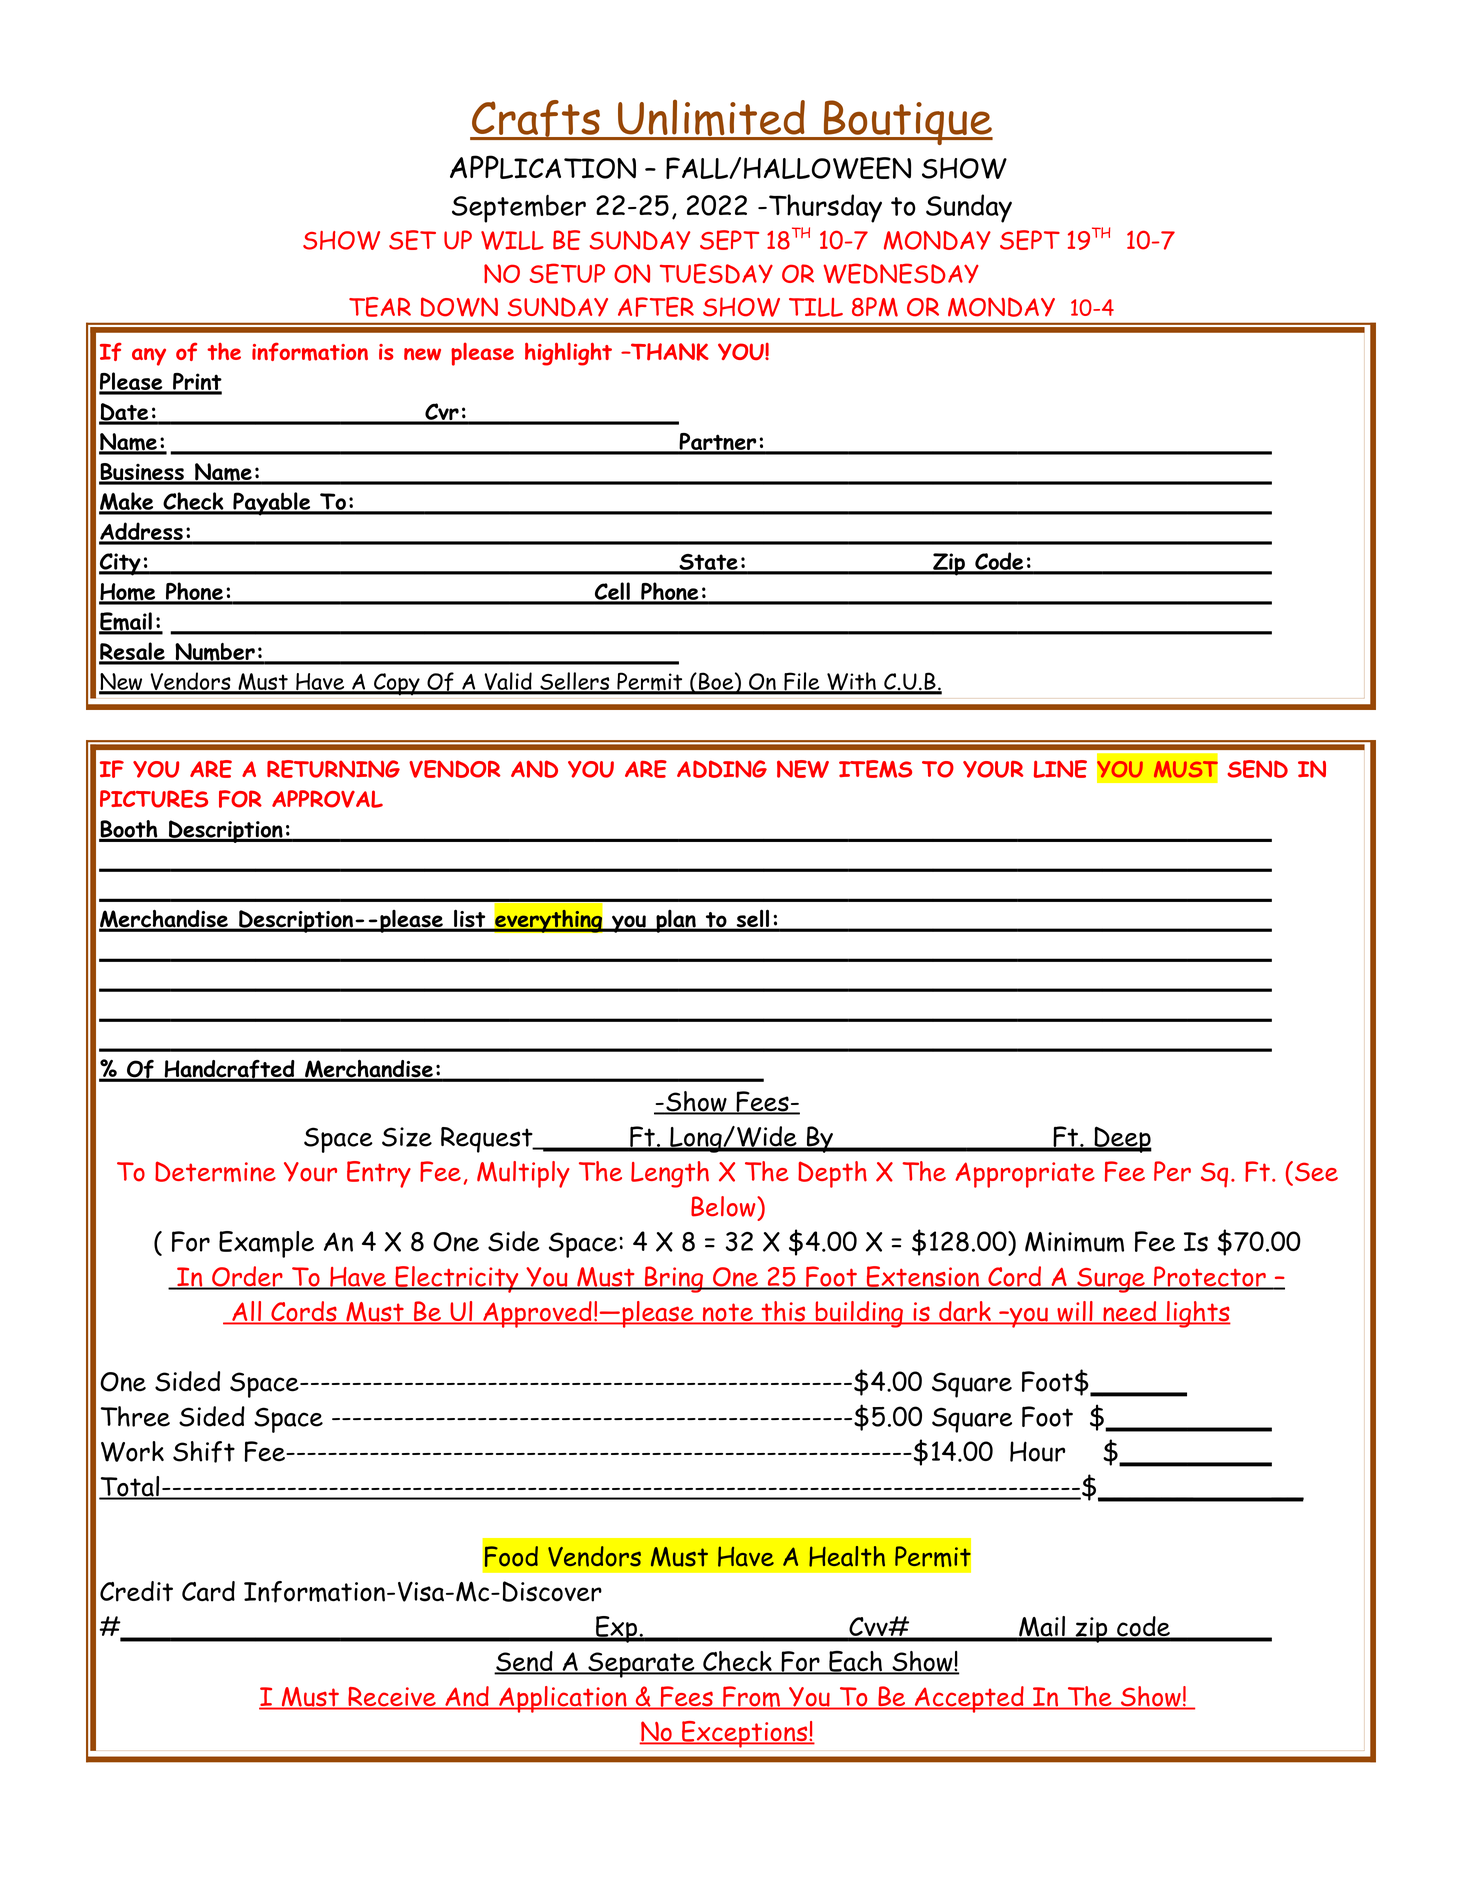 Image resolution: width=1462 pixels, height=1892 pixels. I want to click on Unlimited, so click(711, 119).
